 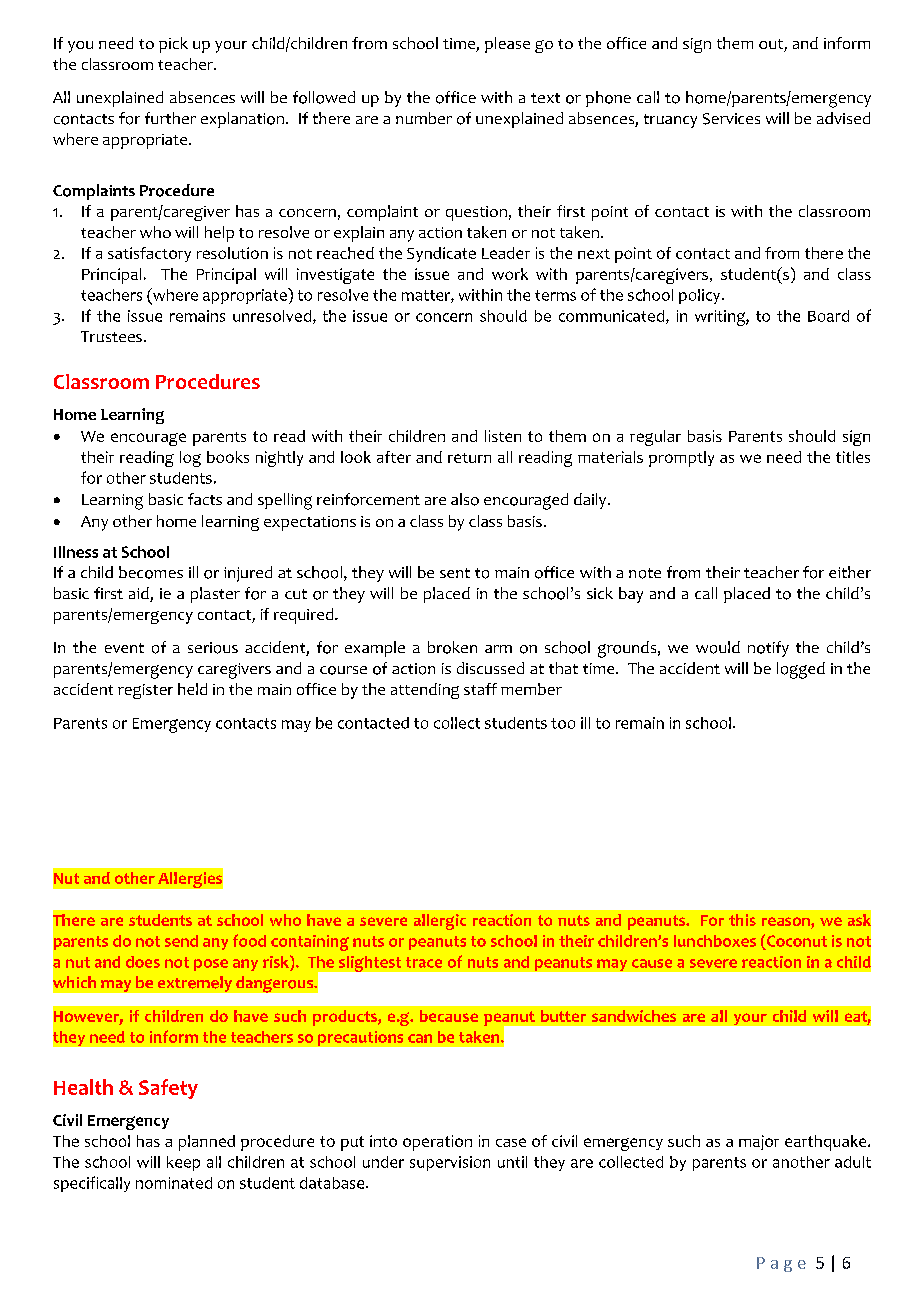 I want to click on notify, so click(x=768, y=649).
